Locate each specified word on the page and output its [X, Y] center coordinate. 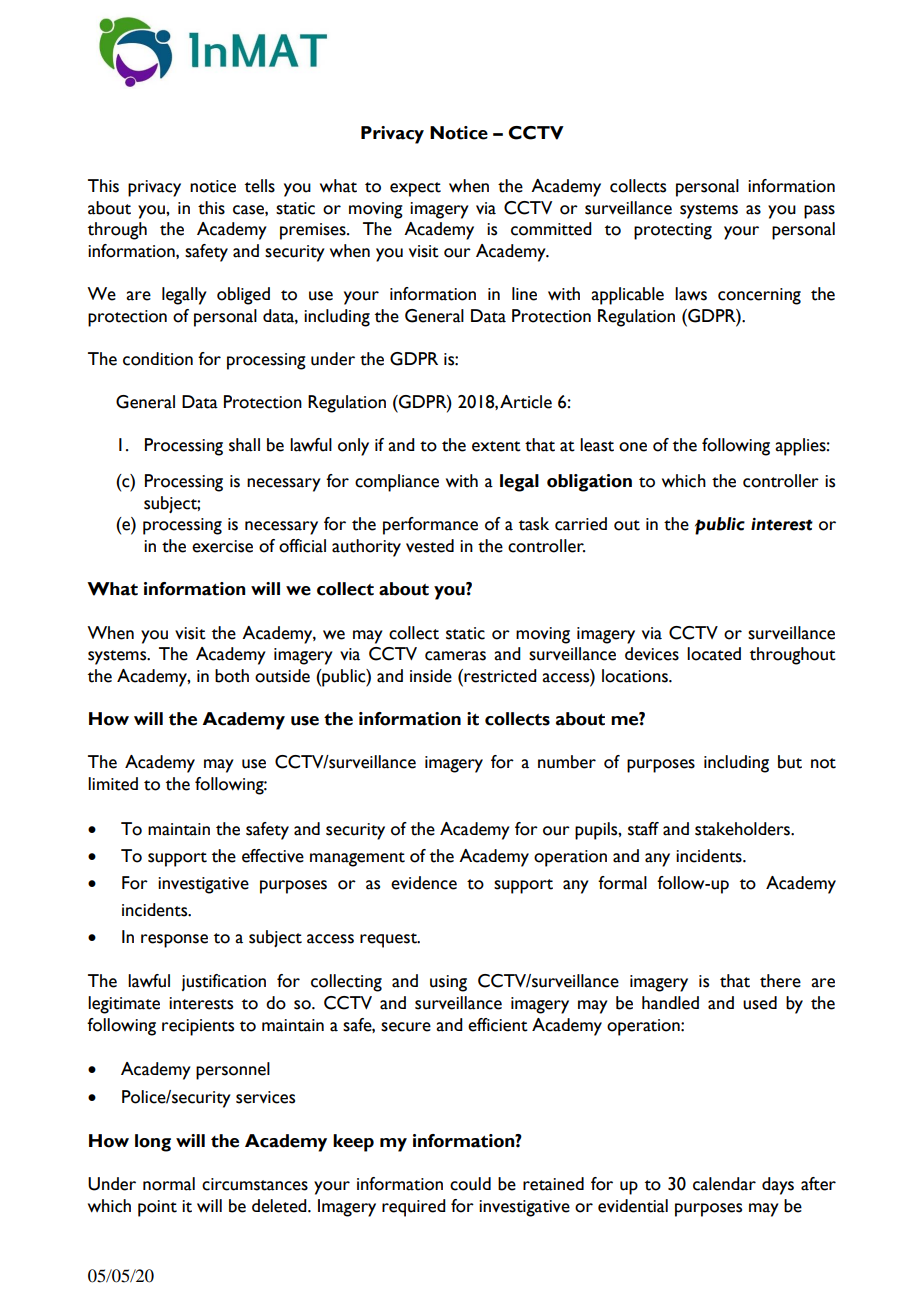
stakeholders [743, 829]
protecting [673, 231]
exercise [222, 546]
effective [273, 856]
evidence [424, 883]
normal [169, 1184]
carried [581, 524]
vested [430, 546]
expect [415, 189]
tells [260, 186]
